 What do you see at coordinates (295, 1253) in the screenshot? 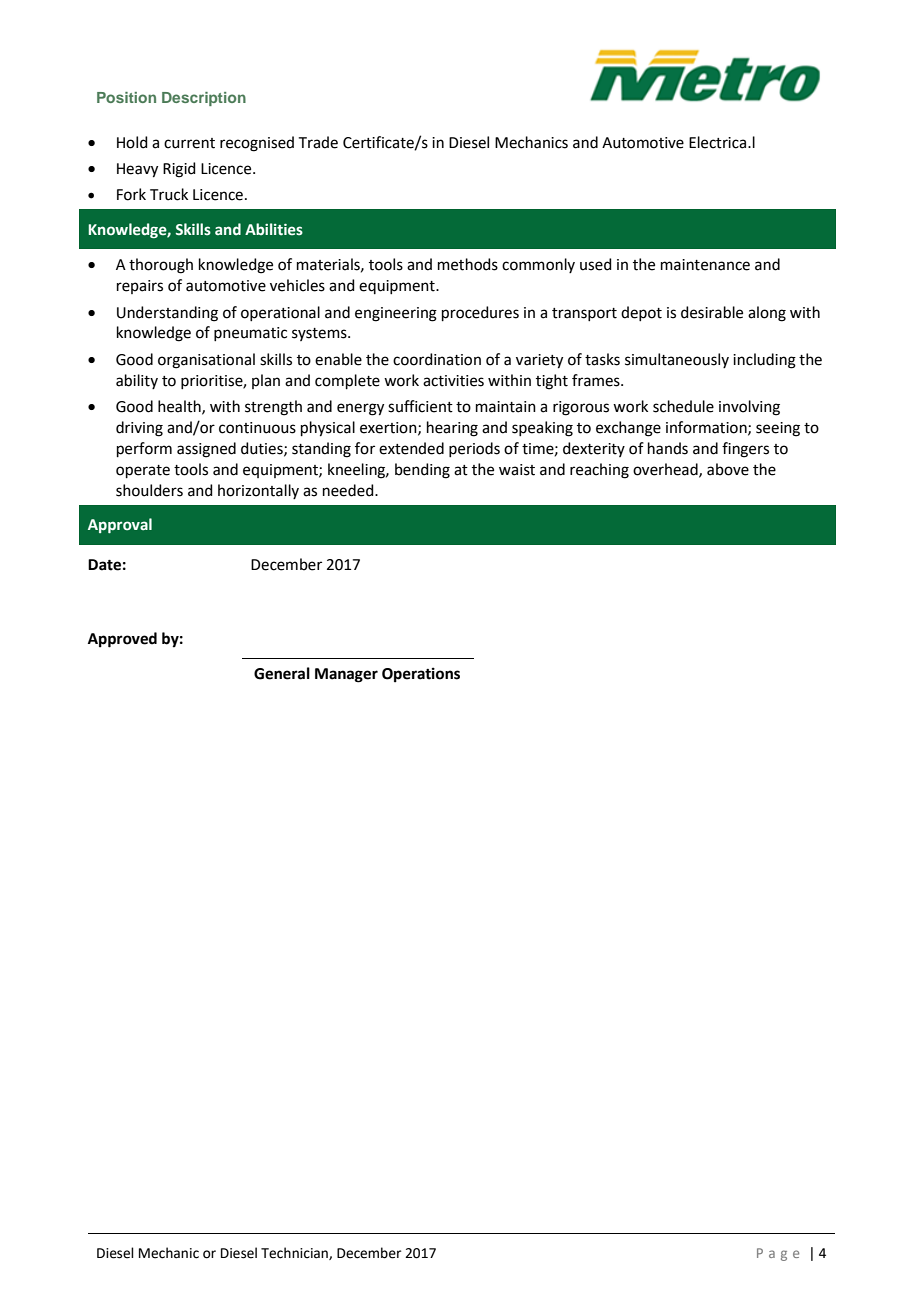
I see `Technician` at bounding box center [295, 1253].
